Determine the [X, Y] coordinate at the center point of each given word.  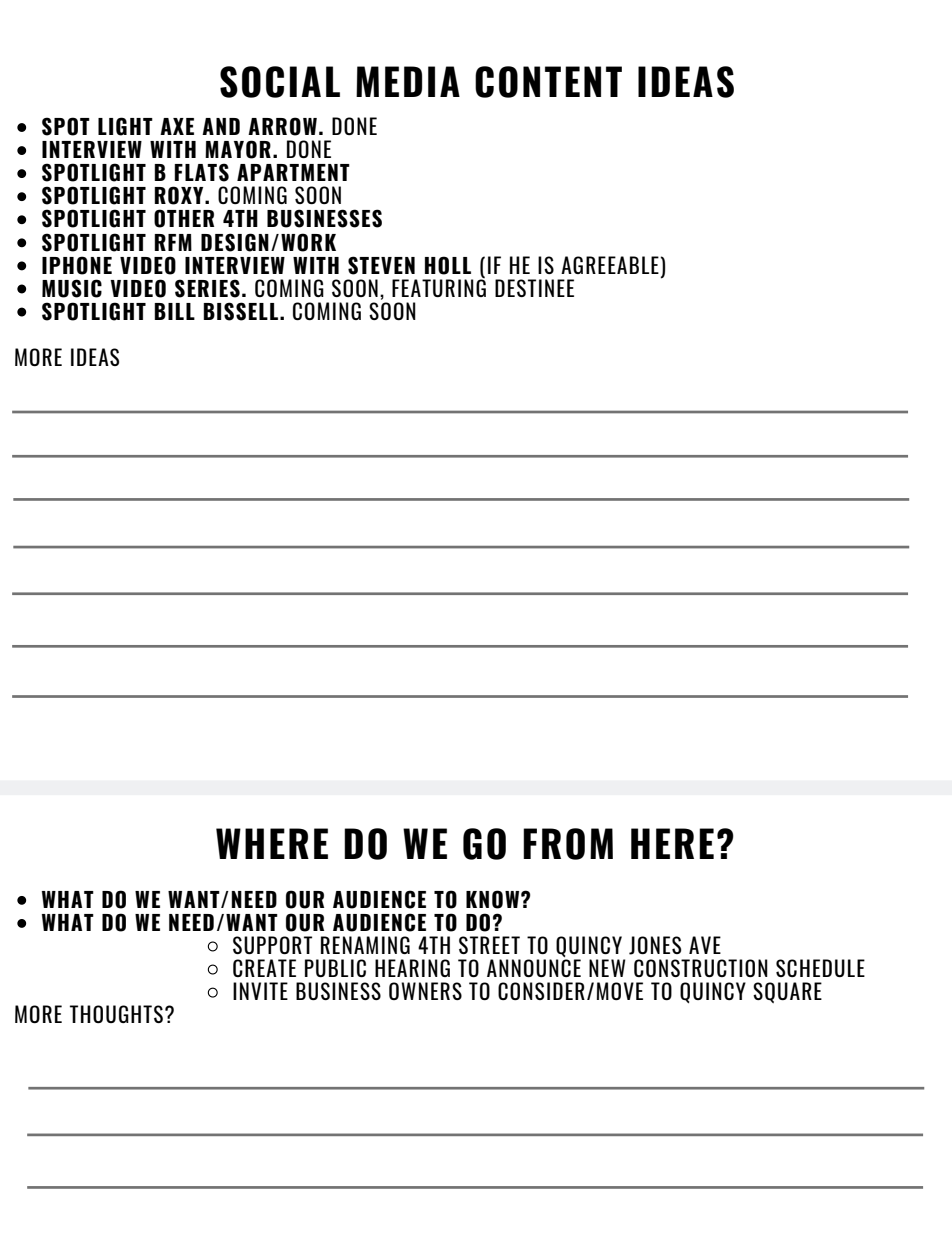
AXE [177, 126]
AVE [705, 945]
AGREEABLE [610, 265]
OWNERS [425, 991]
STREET [489, 945]
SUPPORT [272, 945]
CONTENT [548, 82]
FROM [568, 844]
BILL [174, 311]
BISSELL [242, 311]
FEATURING [439, 287]
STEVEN [381, 265]
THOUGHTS [116, 1014]
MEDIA [408, 81]
